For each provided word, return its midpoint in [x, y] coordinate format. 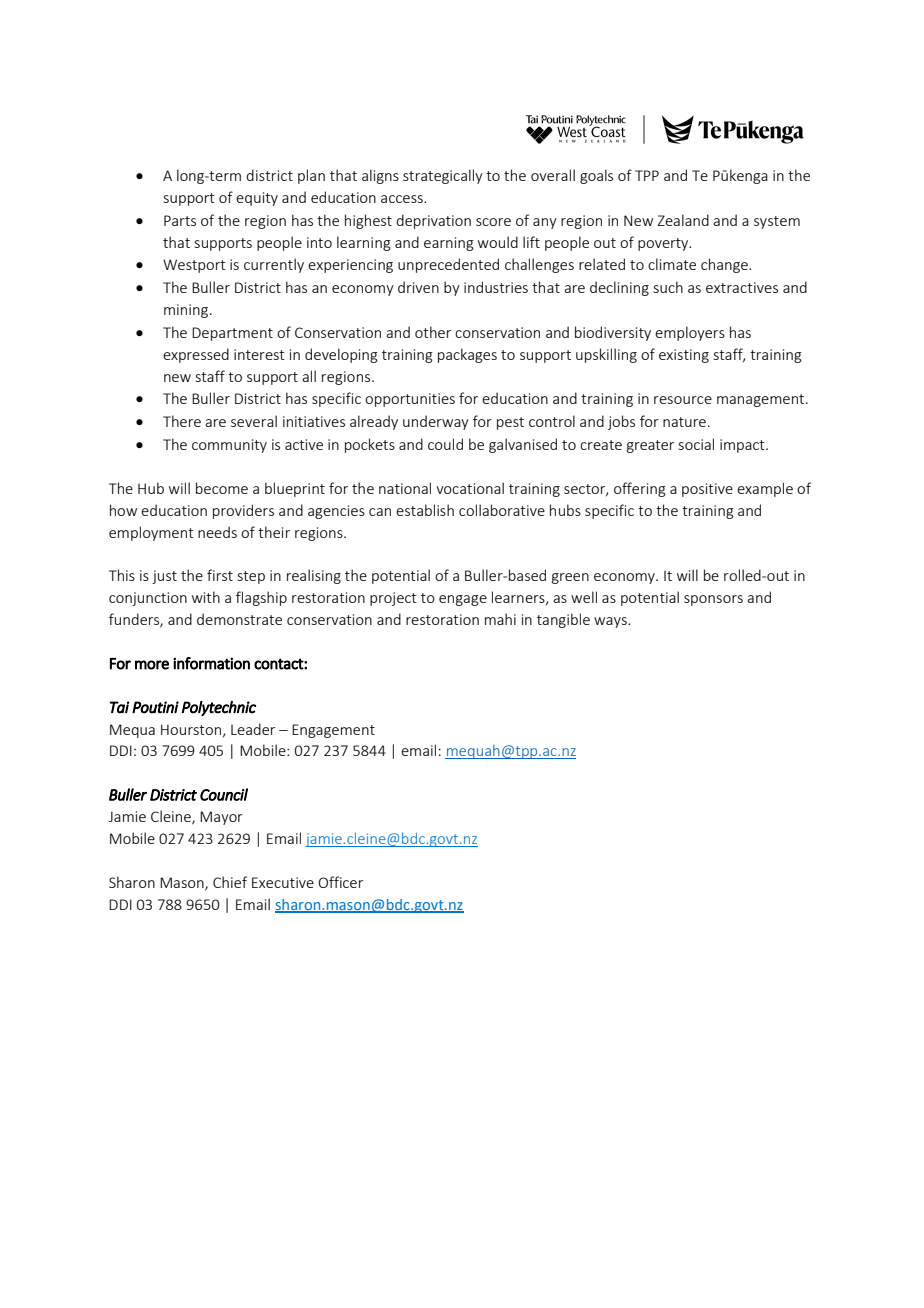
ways [611, 622]
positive [707, 490]
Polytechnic [219, 708]
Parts [180, 220]
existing [684, 356]
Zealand [683, 220]
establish [425, 510]
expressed [196, 355]
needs [217, 532]
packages [467, 355]
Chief [230, 882]
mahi [500, 619]
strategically [443, 176]
